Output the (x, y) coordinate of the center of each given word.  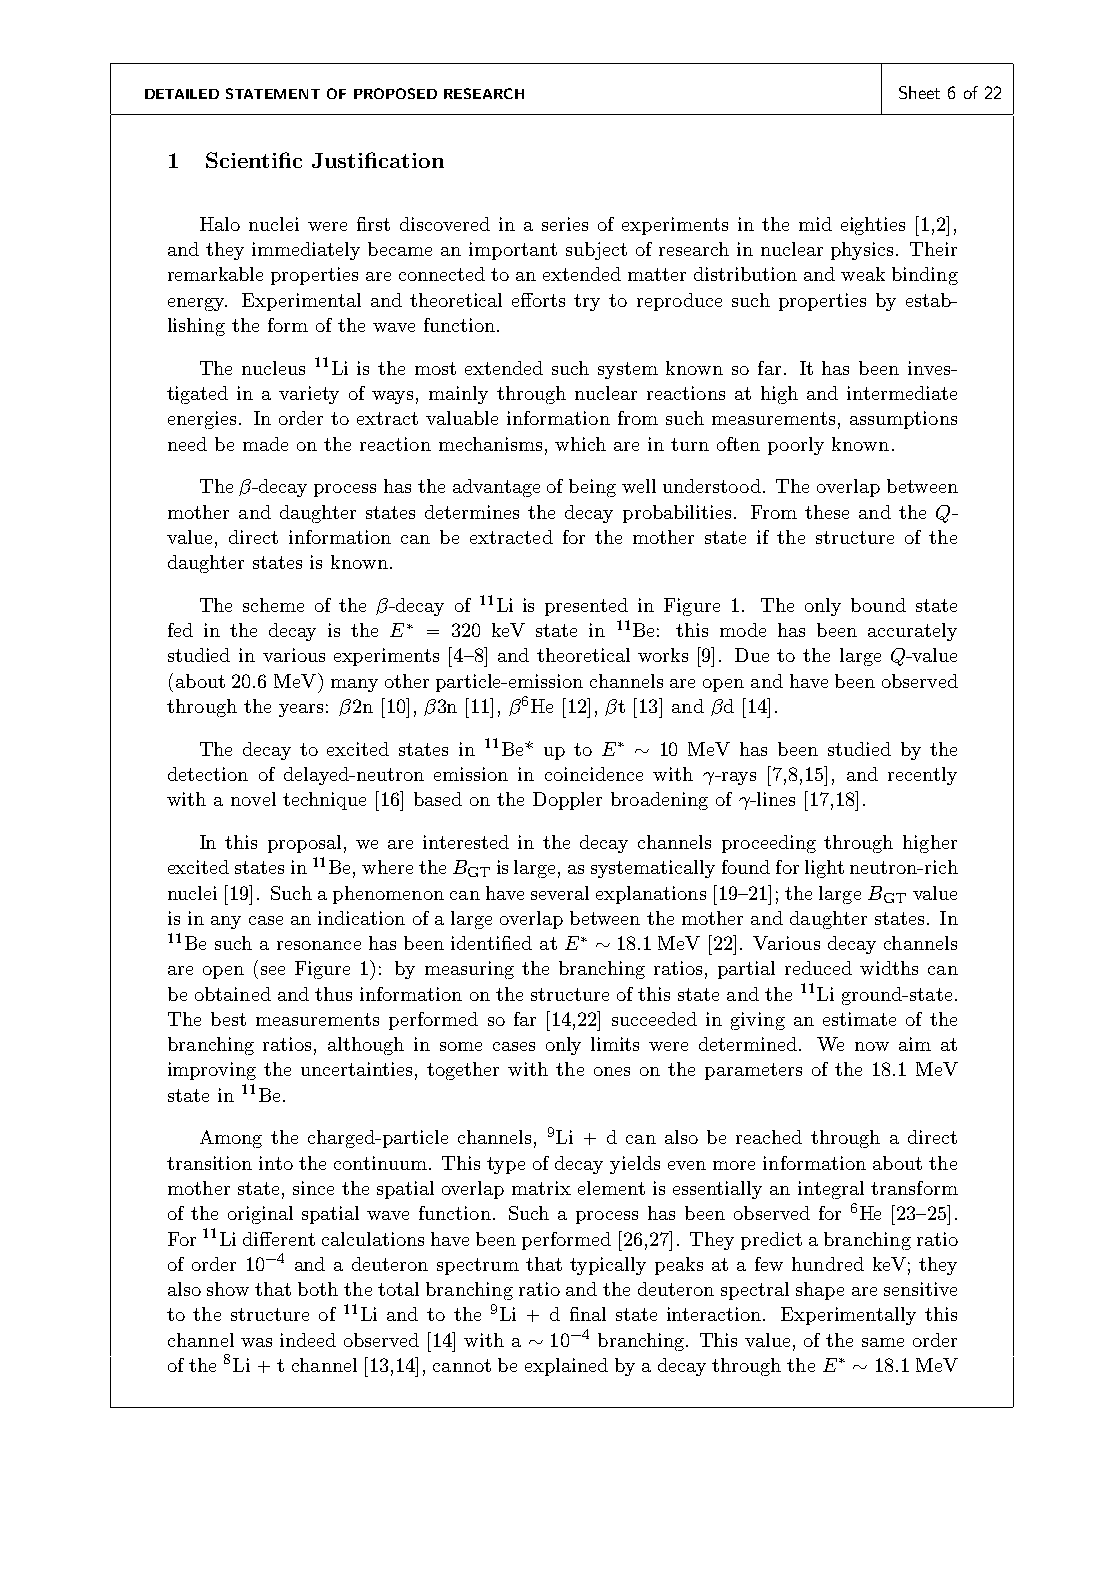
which (580, 444)
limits (615, 1044)
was (256, 1342)
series (565, 224)
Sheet (919, 92)
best (228, 1019)
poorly (796, 446)
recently (922, 776)
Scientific (254, 160)
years (301, 710)
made (265, 444)
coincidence (594, 774)
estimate (859, 1019)
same (883, 1342)
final (588, 1314)
